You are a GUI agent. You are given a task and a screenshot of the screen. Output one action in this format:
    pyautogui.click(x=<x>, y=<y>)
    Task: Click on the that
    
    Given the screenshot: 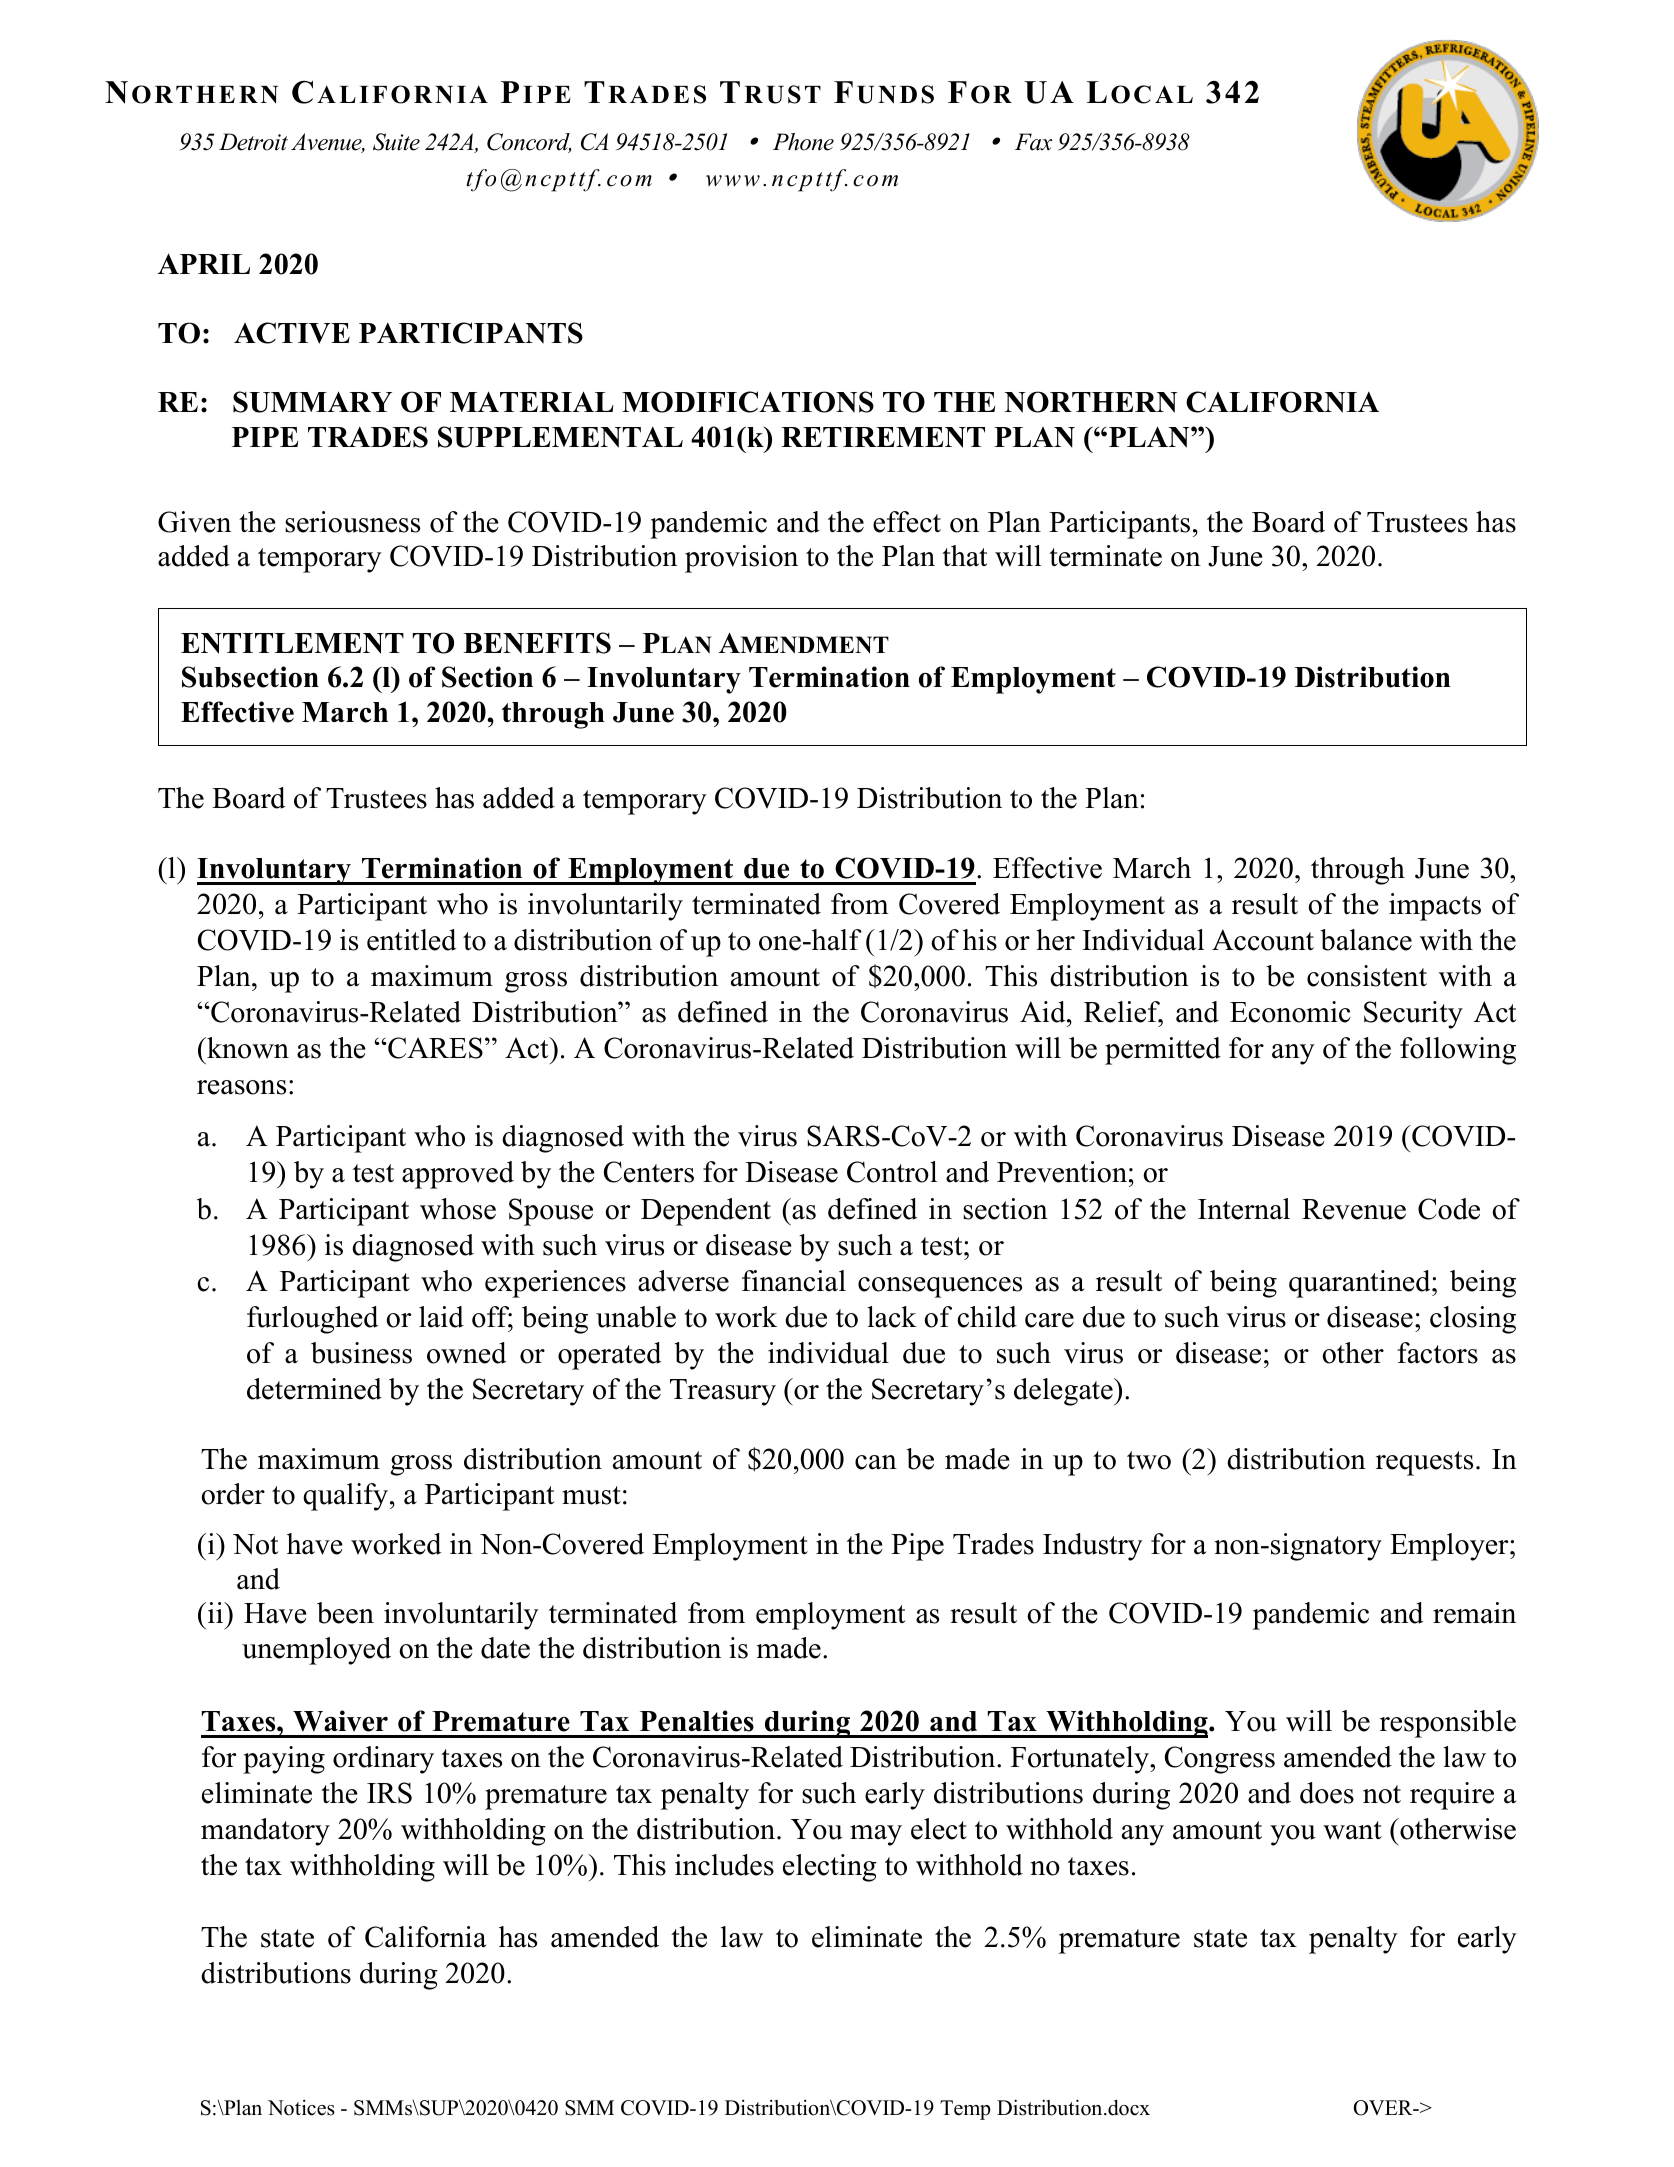 What is the action you would take?
    pyautogui.click(x=964, y=556)
